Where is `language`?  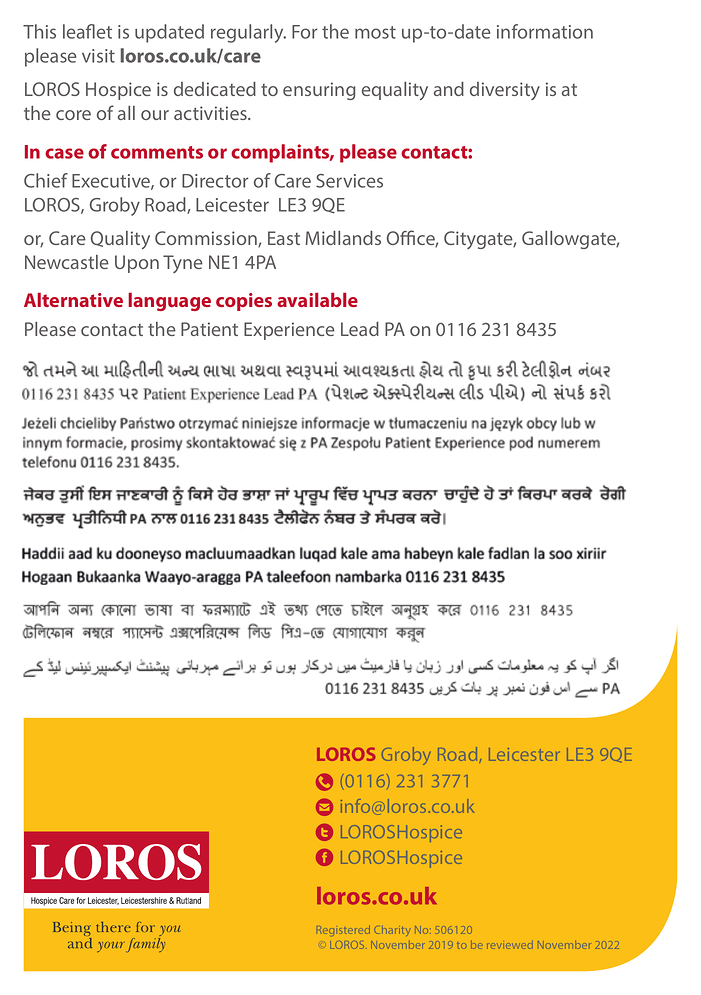
language is located at coordinates (169, 302).
